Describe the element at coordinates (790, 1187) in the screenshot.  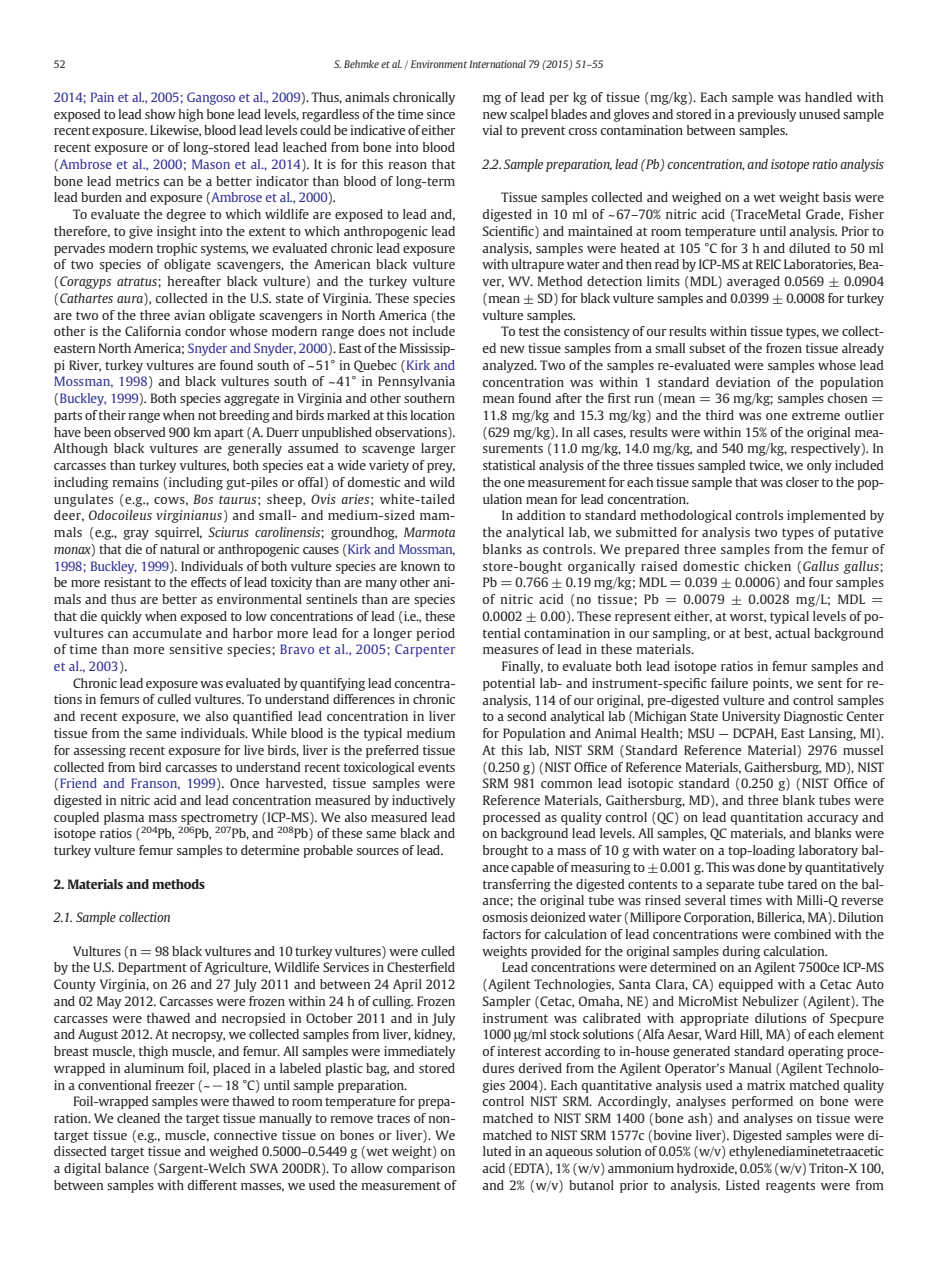
I see `reagents` at that location.
